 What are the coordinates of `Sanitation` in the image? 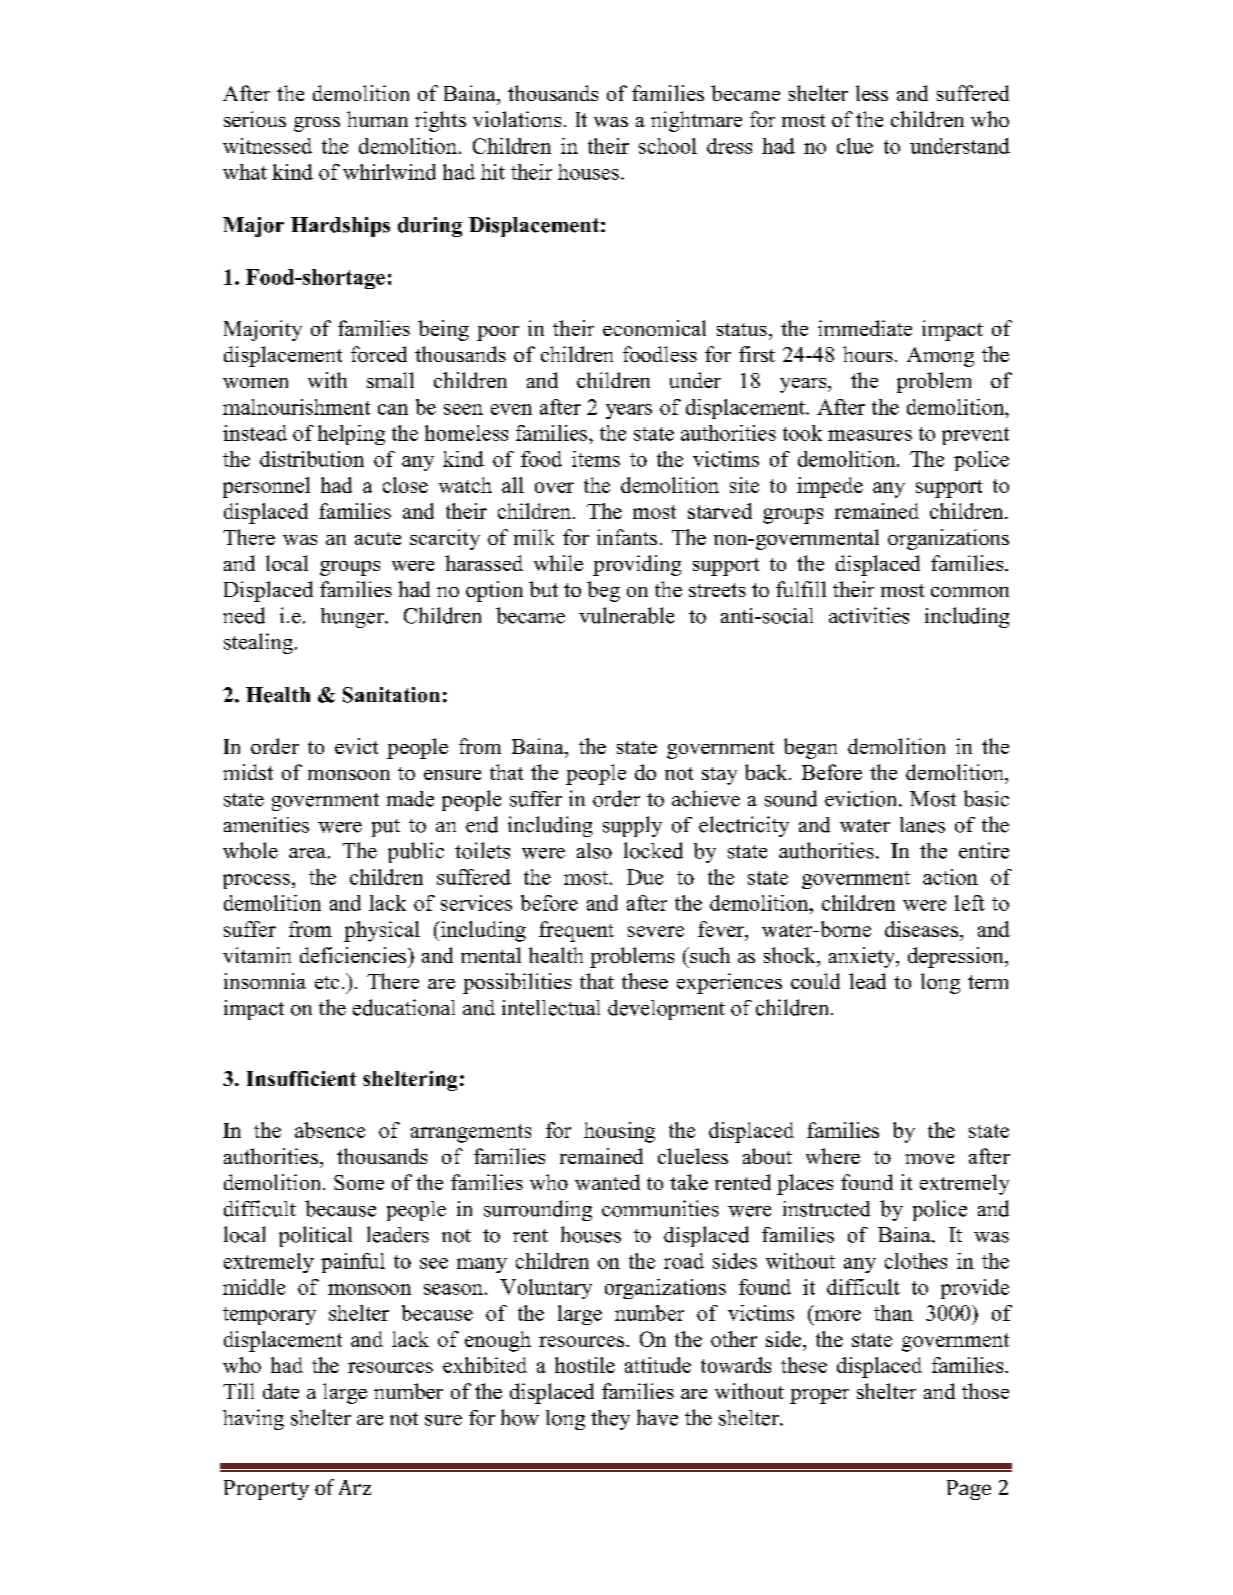 It's located at (391, 695).
